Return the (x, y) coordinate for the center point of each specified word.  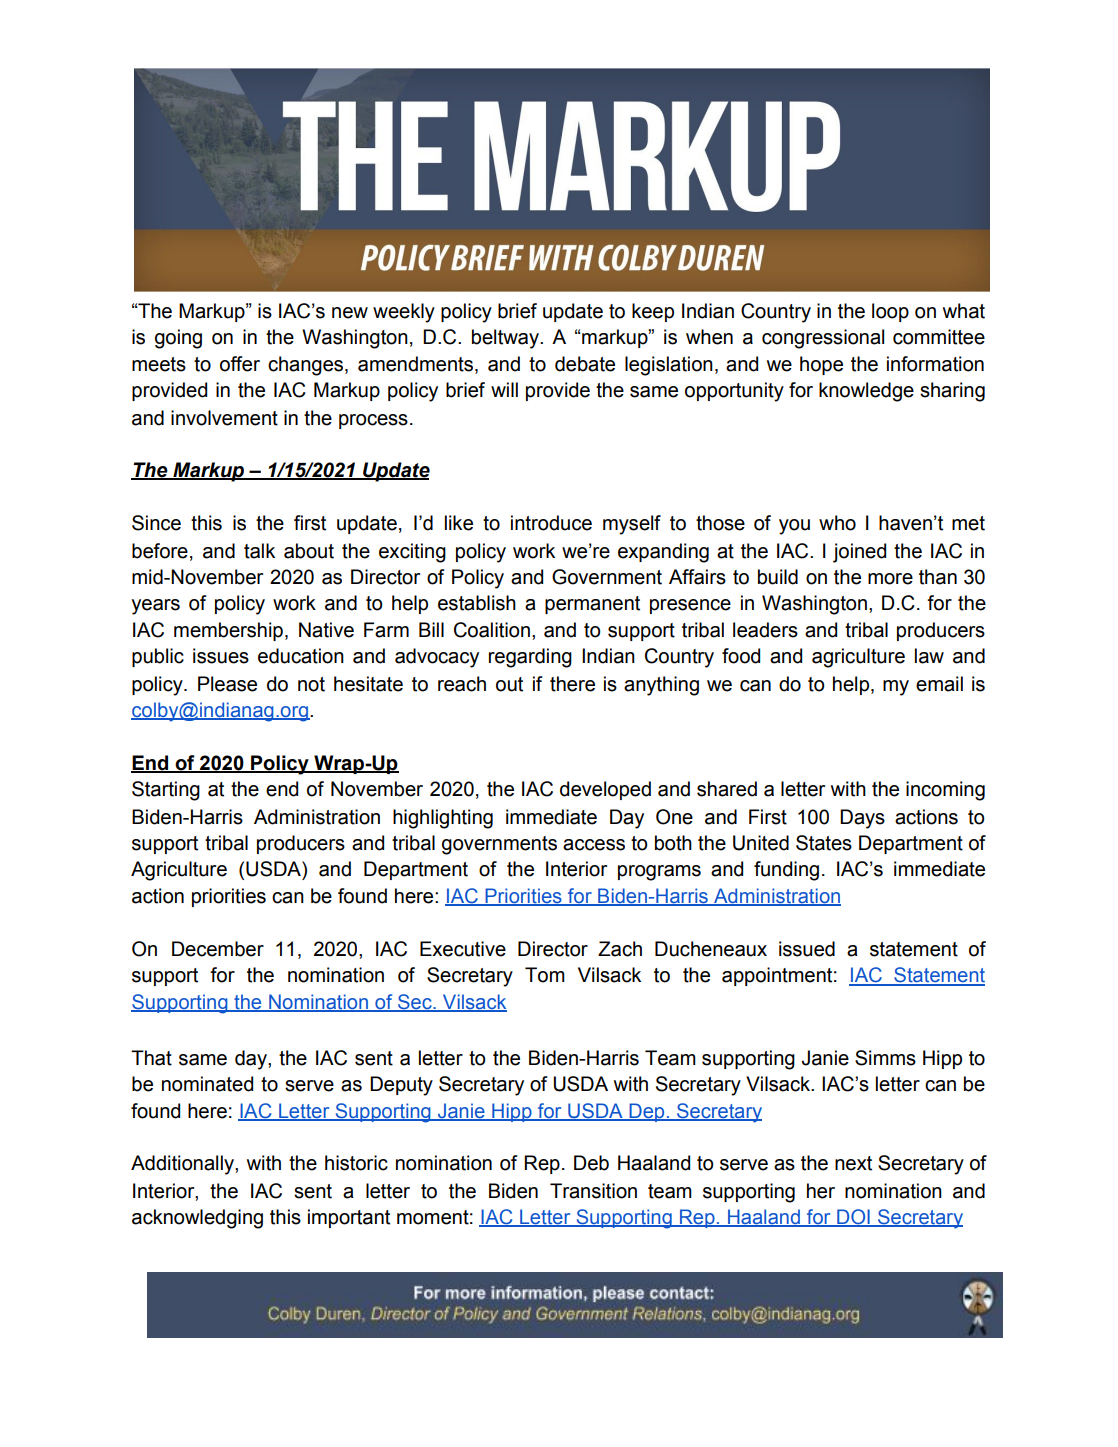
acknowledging (197, 1219)
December (218, 949)
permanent (592, 605)
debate (585, 364)
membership (228, 631)
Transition (593, 1191)
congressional (823, 339)
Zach (620, 949)
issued (807, 949)
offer (240, 364)
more (890, 579)
